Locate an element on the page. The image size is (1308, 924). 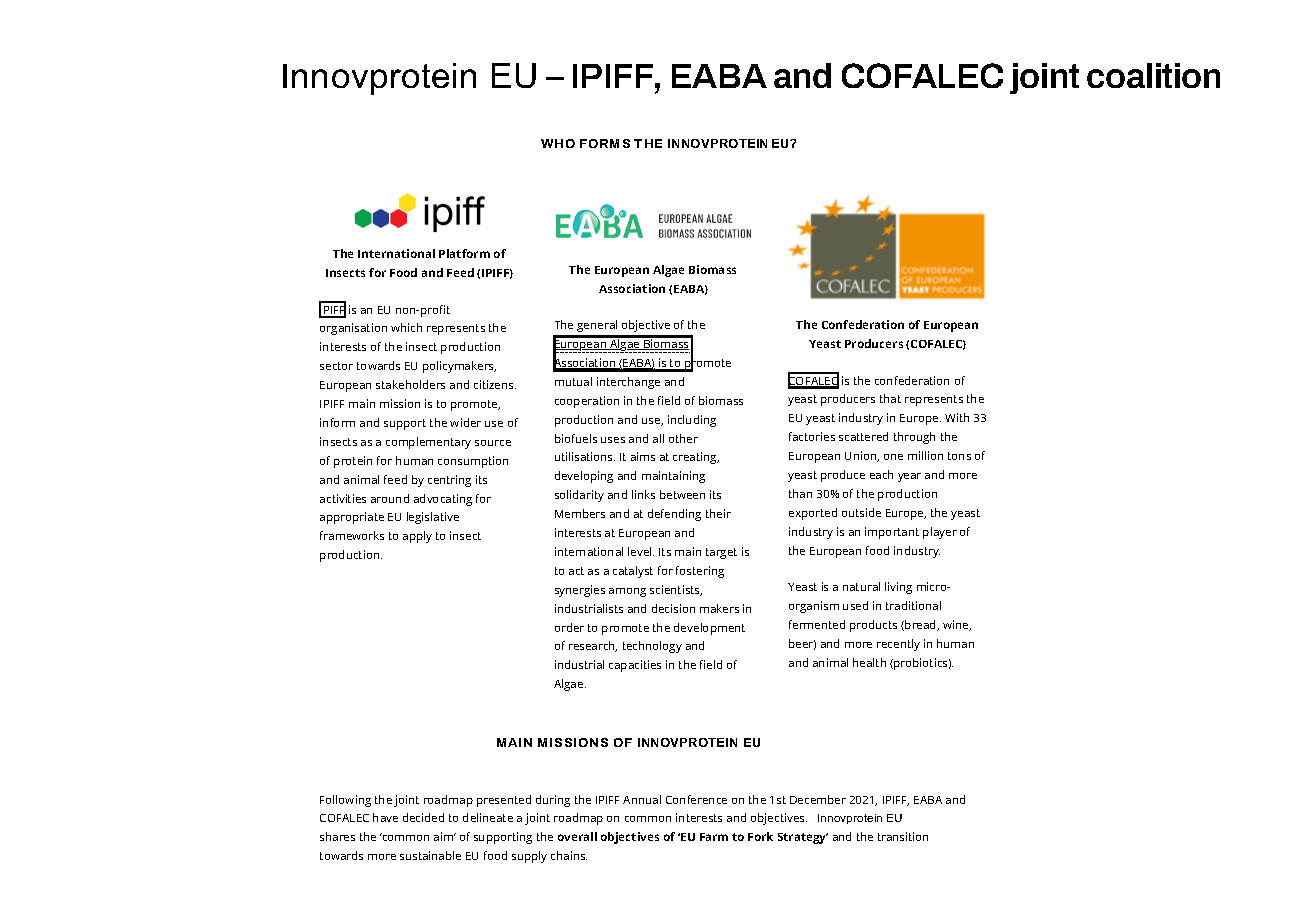
tons is located at coordinates (959, 456).
